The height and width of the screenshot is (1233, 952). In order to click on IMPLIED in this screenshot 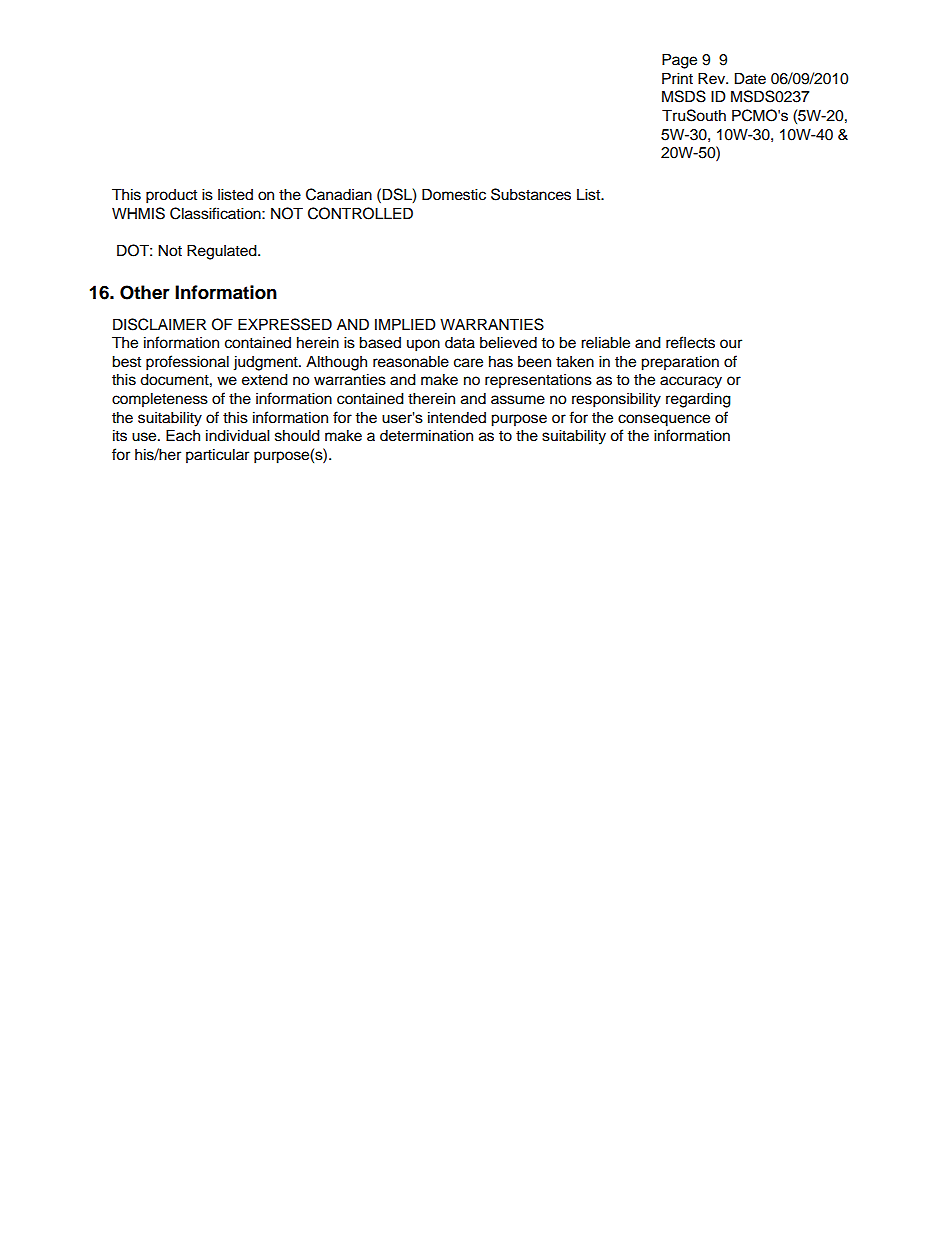, I will do `click(405, 324)`.
